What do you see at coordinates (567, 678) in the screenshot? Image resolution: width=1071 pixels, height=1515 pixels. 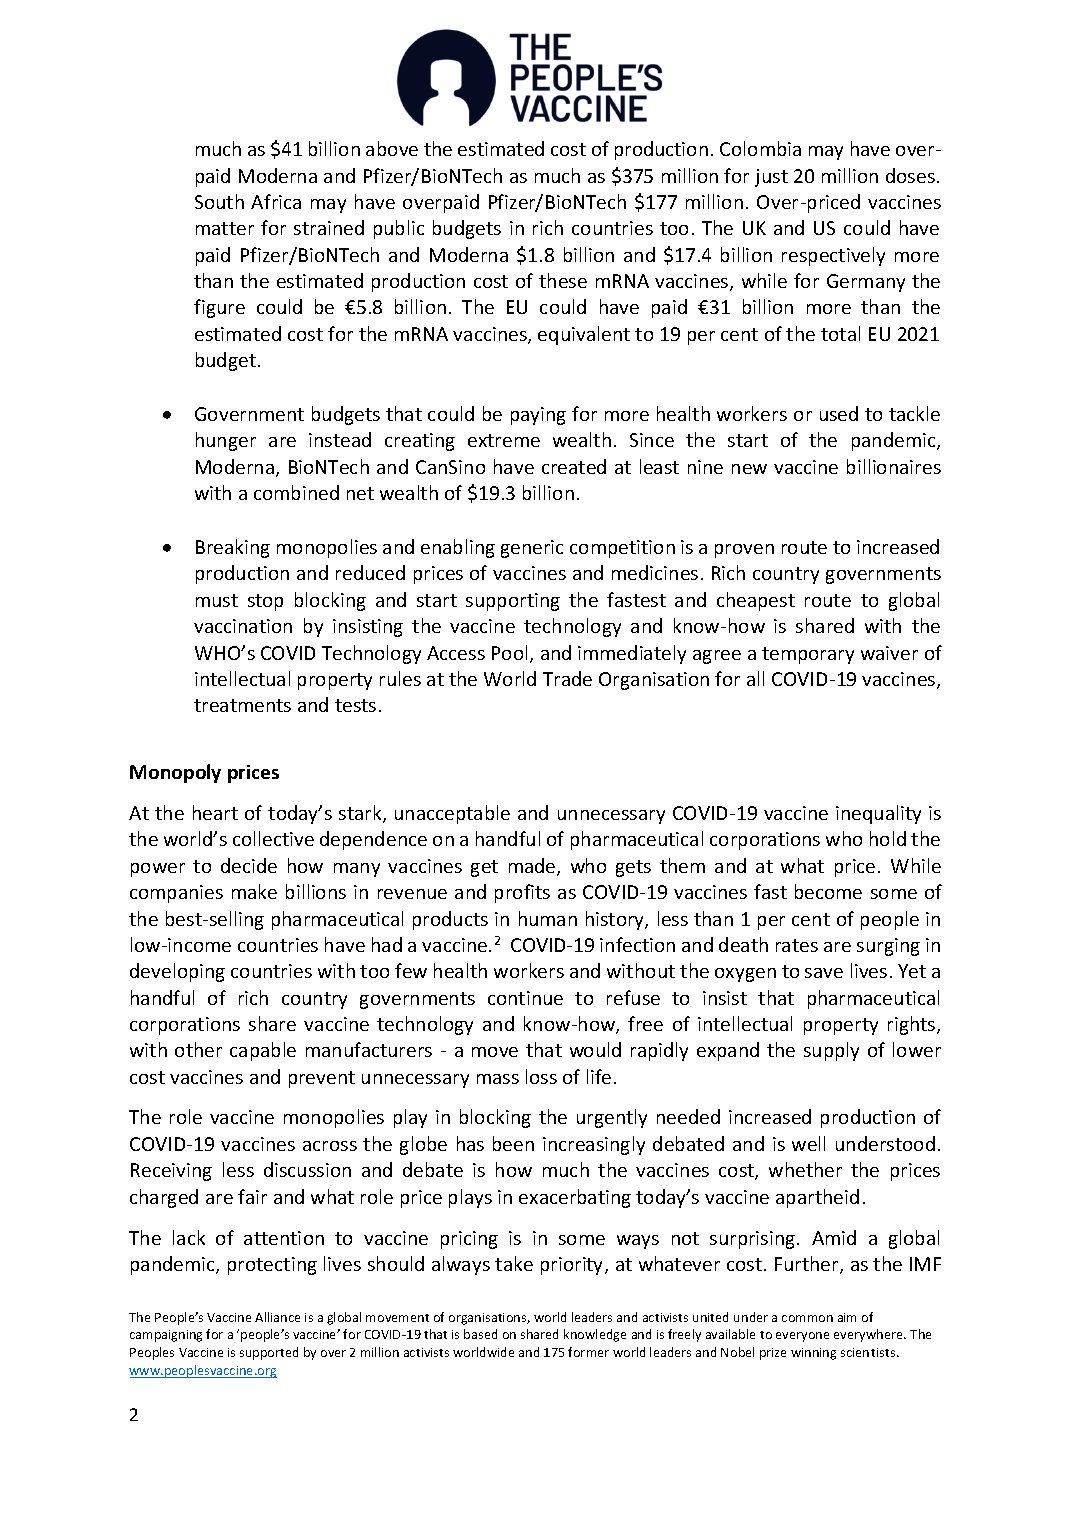 I see `Trade` at bounding box center [567, 678].
